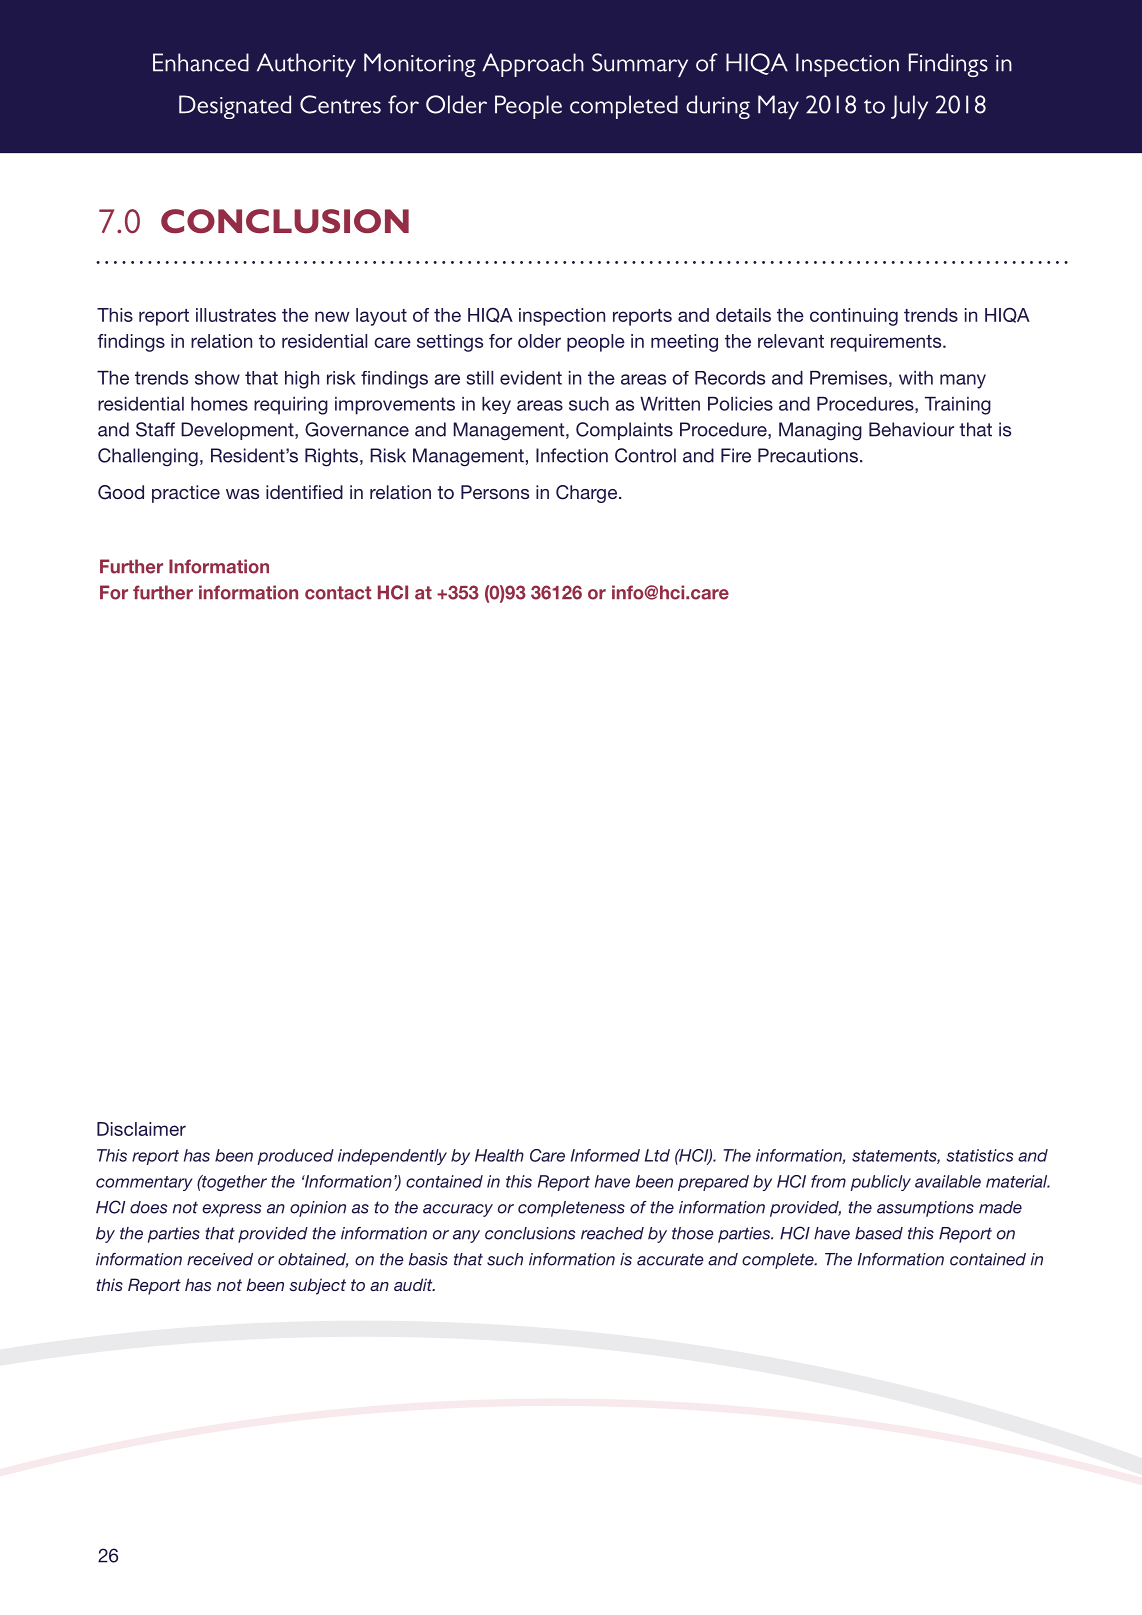 The height and width of the page is (1615, 1142). What do you see at coordinates (909, 107) in the page?
I see `July` at bounding box center [909, 107].
